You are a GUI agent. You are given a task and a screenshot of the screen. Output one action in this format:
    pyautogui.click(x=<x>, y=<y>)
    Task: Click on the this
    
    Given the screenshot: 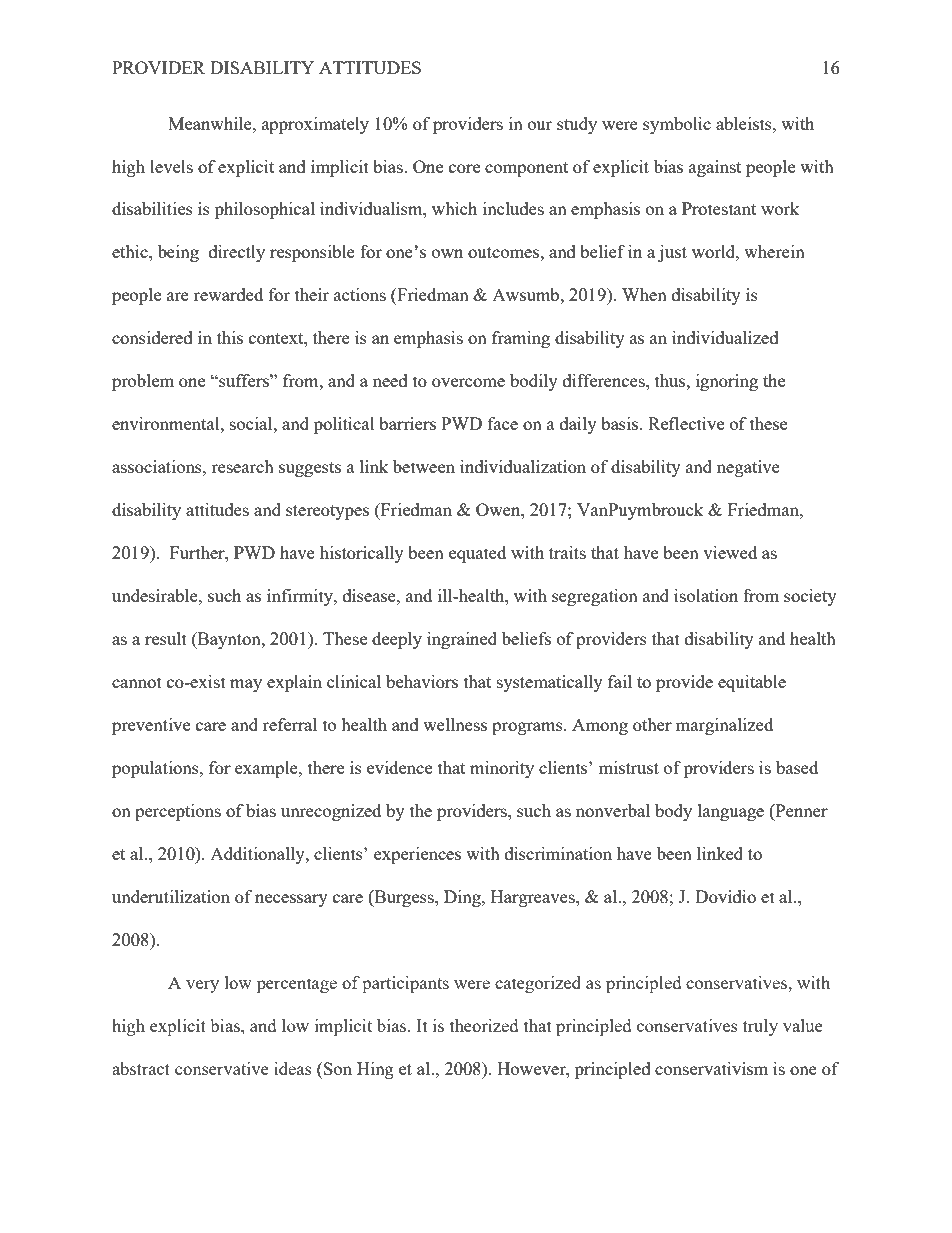 What is the action you would take?
    pyautogui.click(x=230, y=337)
